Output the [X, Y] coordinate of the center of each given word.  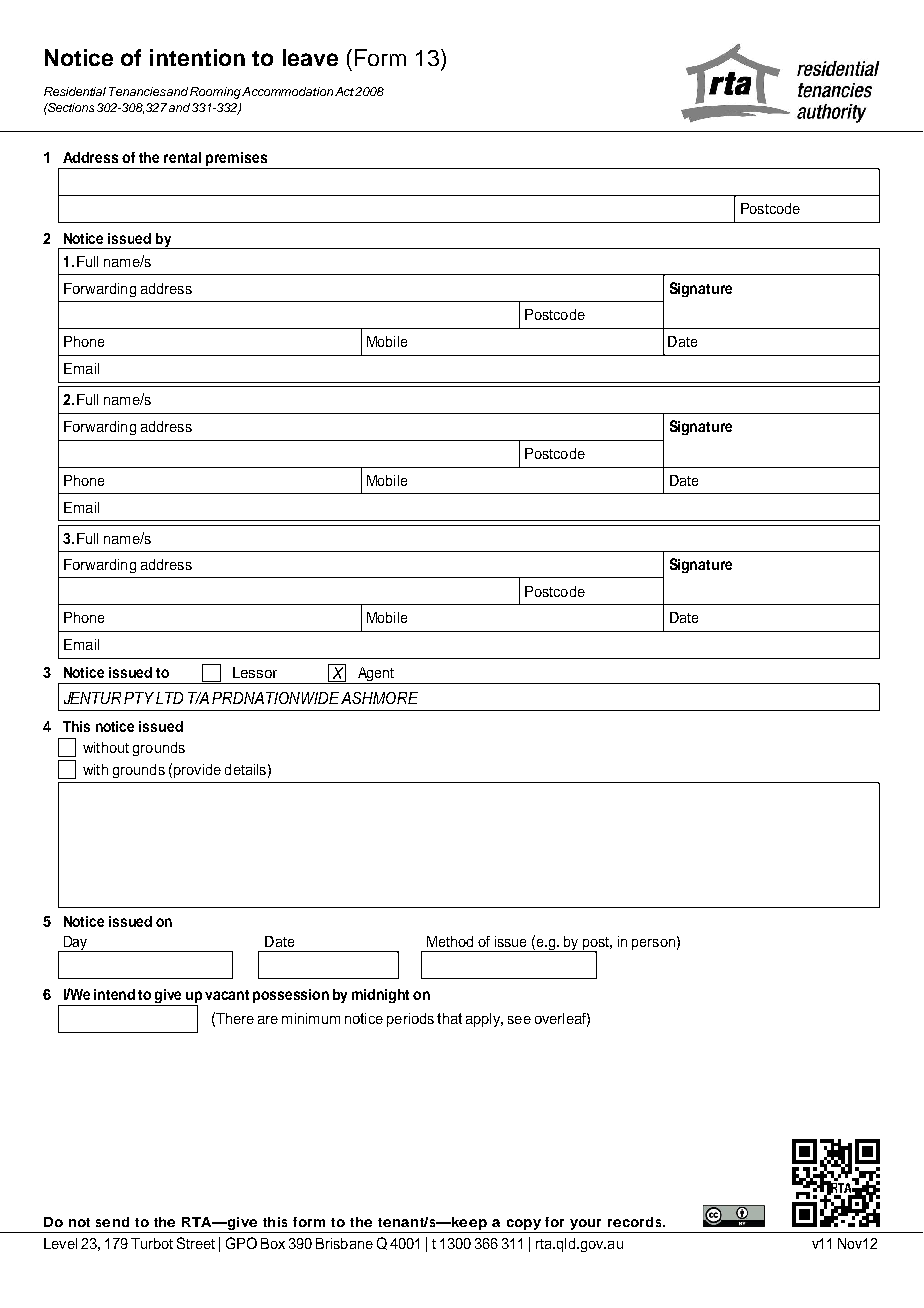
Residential [75, 91]
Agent [375, 675]
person [653, 944]
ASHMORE [379, 698]
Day [76, 944]
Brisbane [344, 1243]
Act [344, 91]
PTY [140, 698]
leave [310, 57]
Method [450, 941]
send [112, 1222]
